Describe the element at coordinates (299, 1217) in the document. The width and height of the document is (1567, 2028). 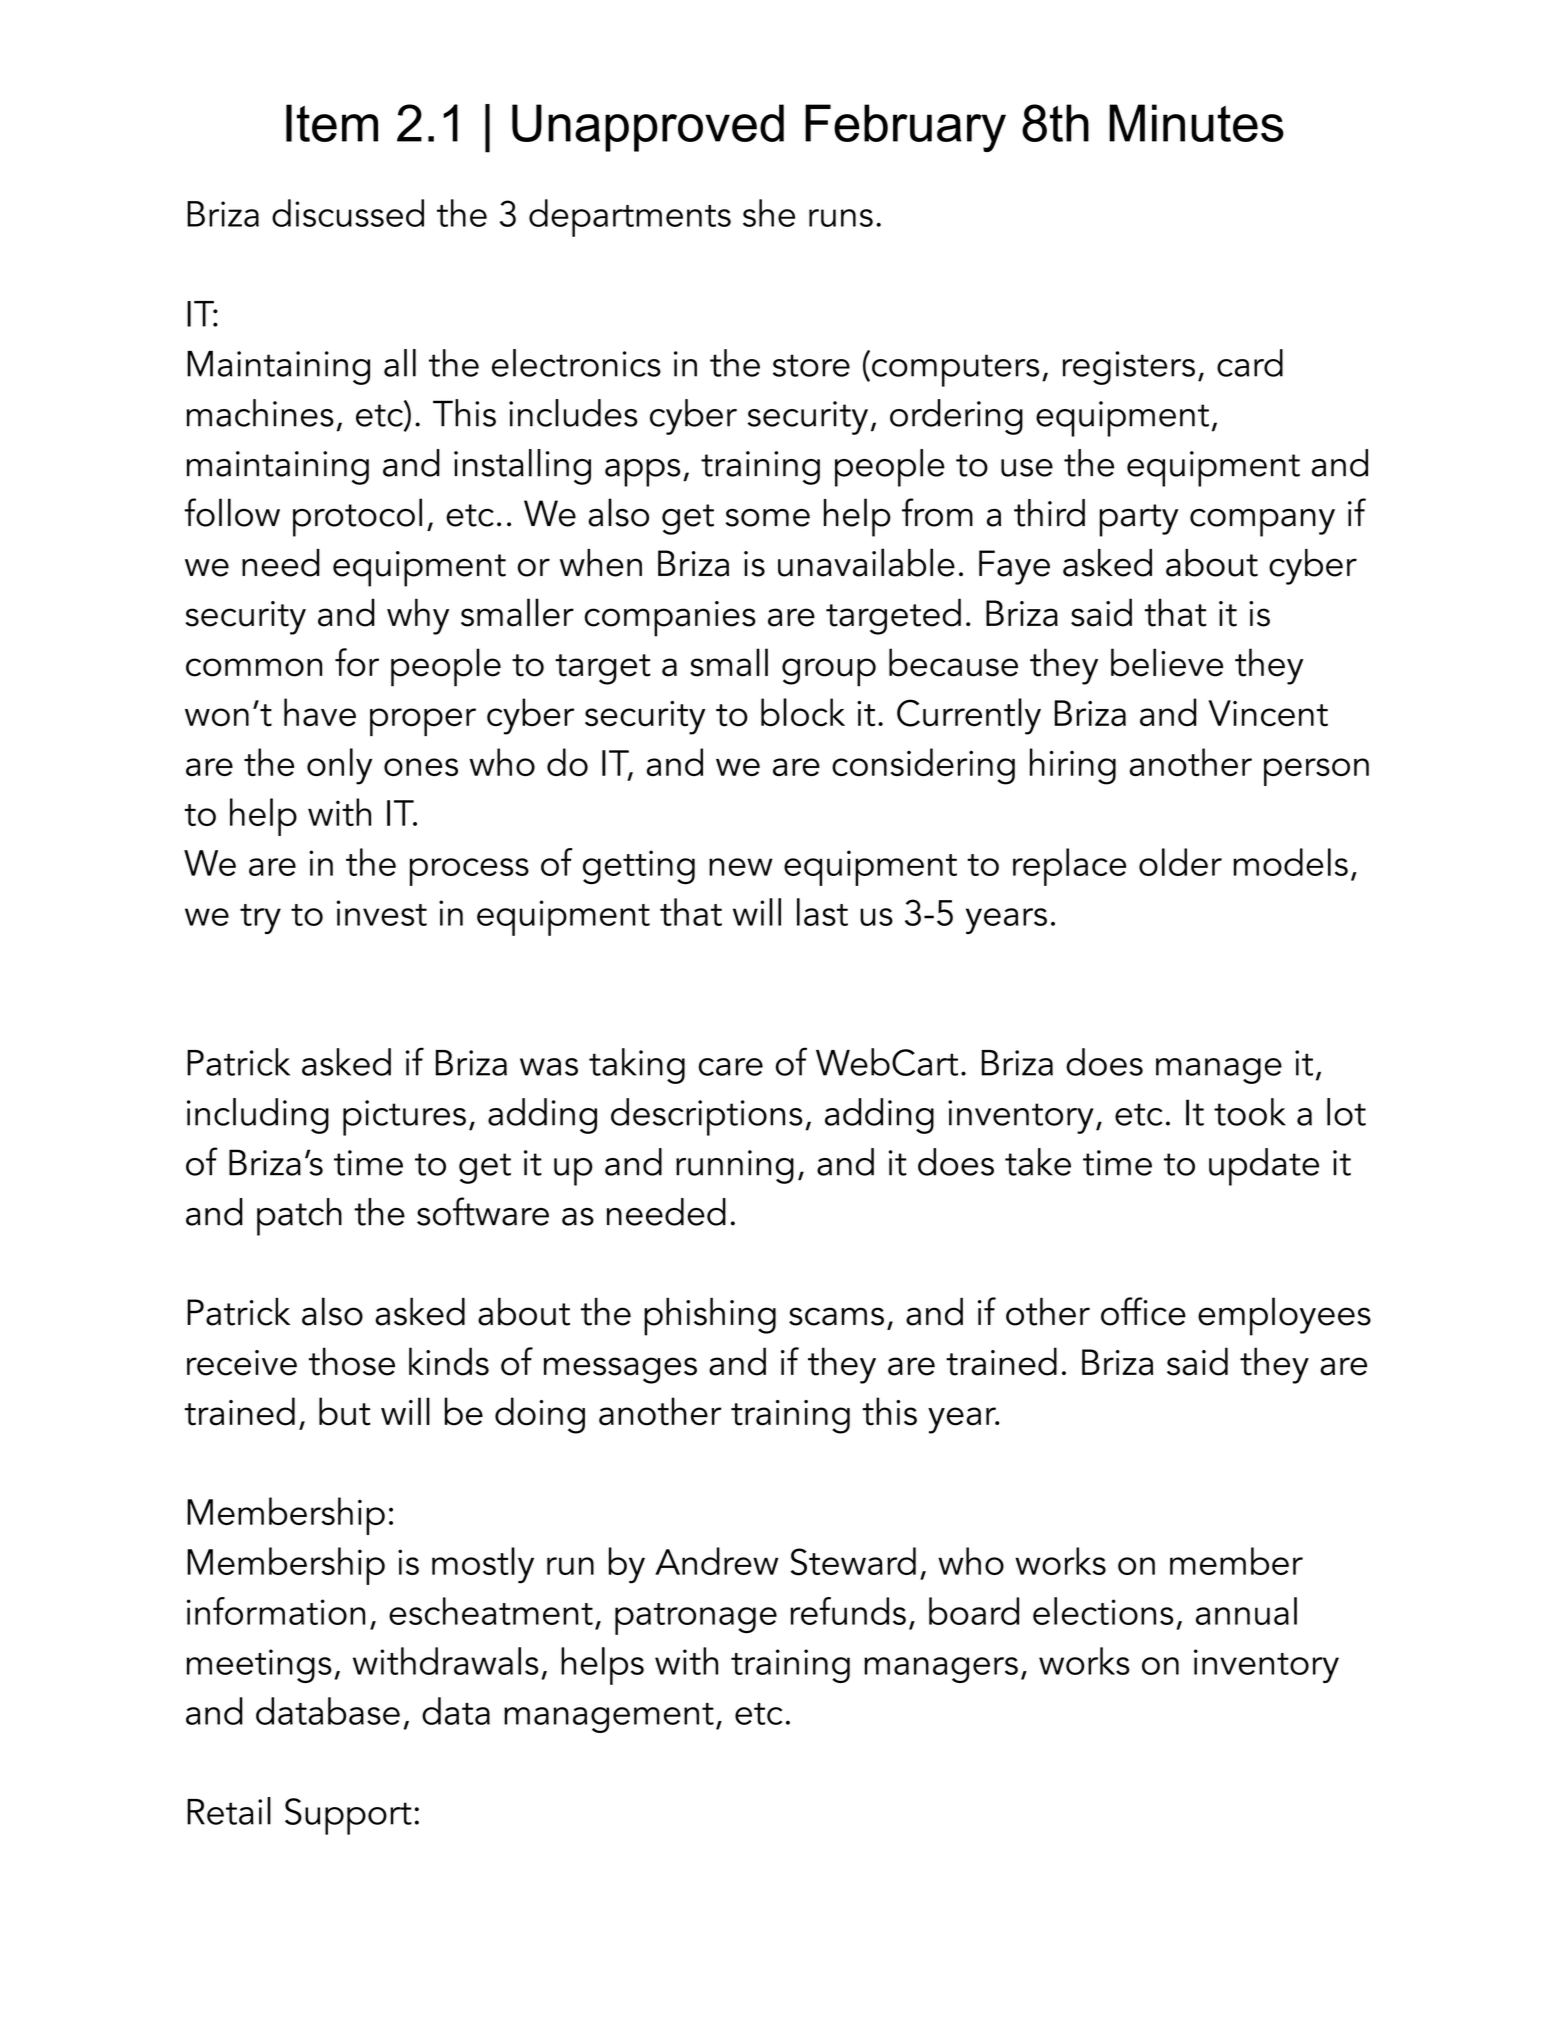
I see `patch` at that location.
